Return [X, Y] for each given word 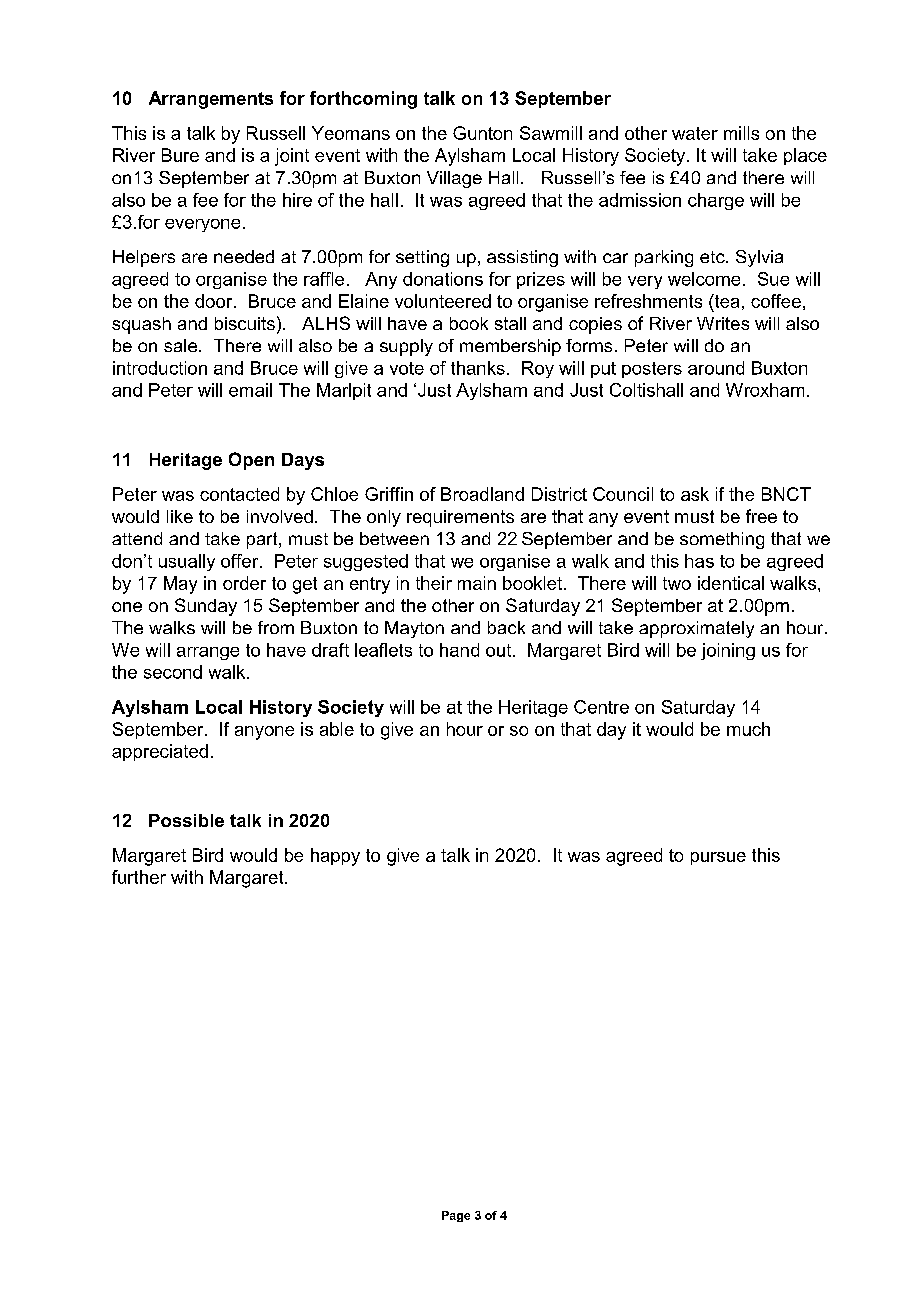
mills [741, 133]
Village [454, 179]
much [748, 729]
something [722, 540]
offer [241, 561]
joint [292, 157]
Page [456, 1216]
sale [182, 345]
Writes [723, 323]
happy [335, 857]
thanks [478, 368]
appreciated [160, 752]
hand [459, 650]
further [139, 877]
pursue [718, 858]
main [477, 583]
